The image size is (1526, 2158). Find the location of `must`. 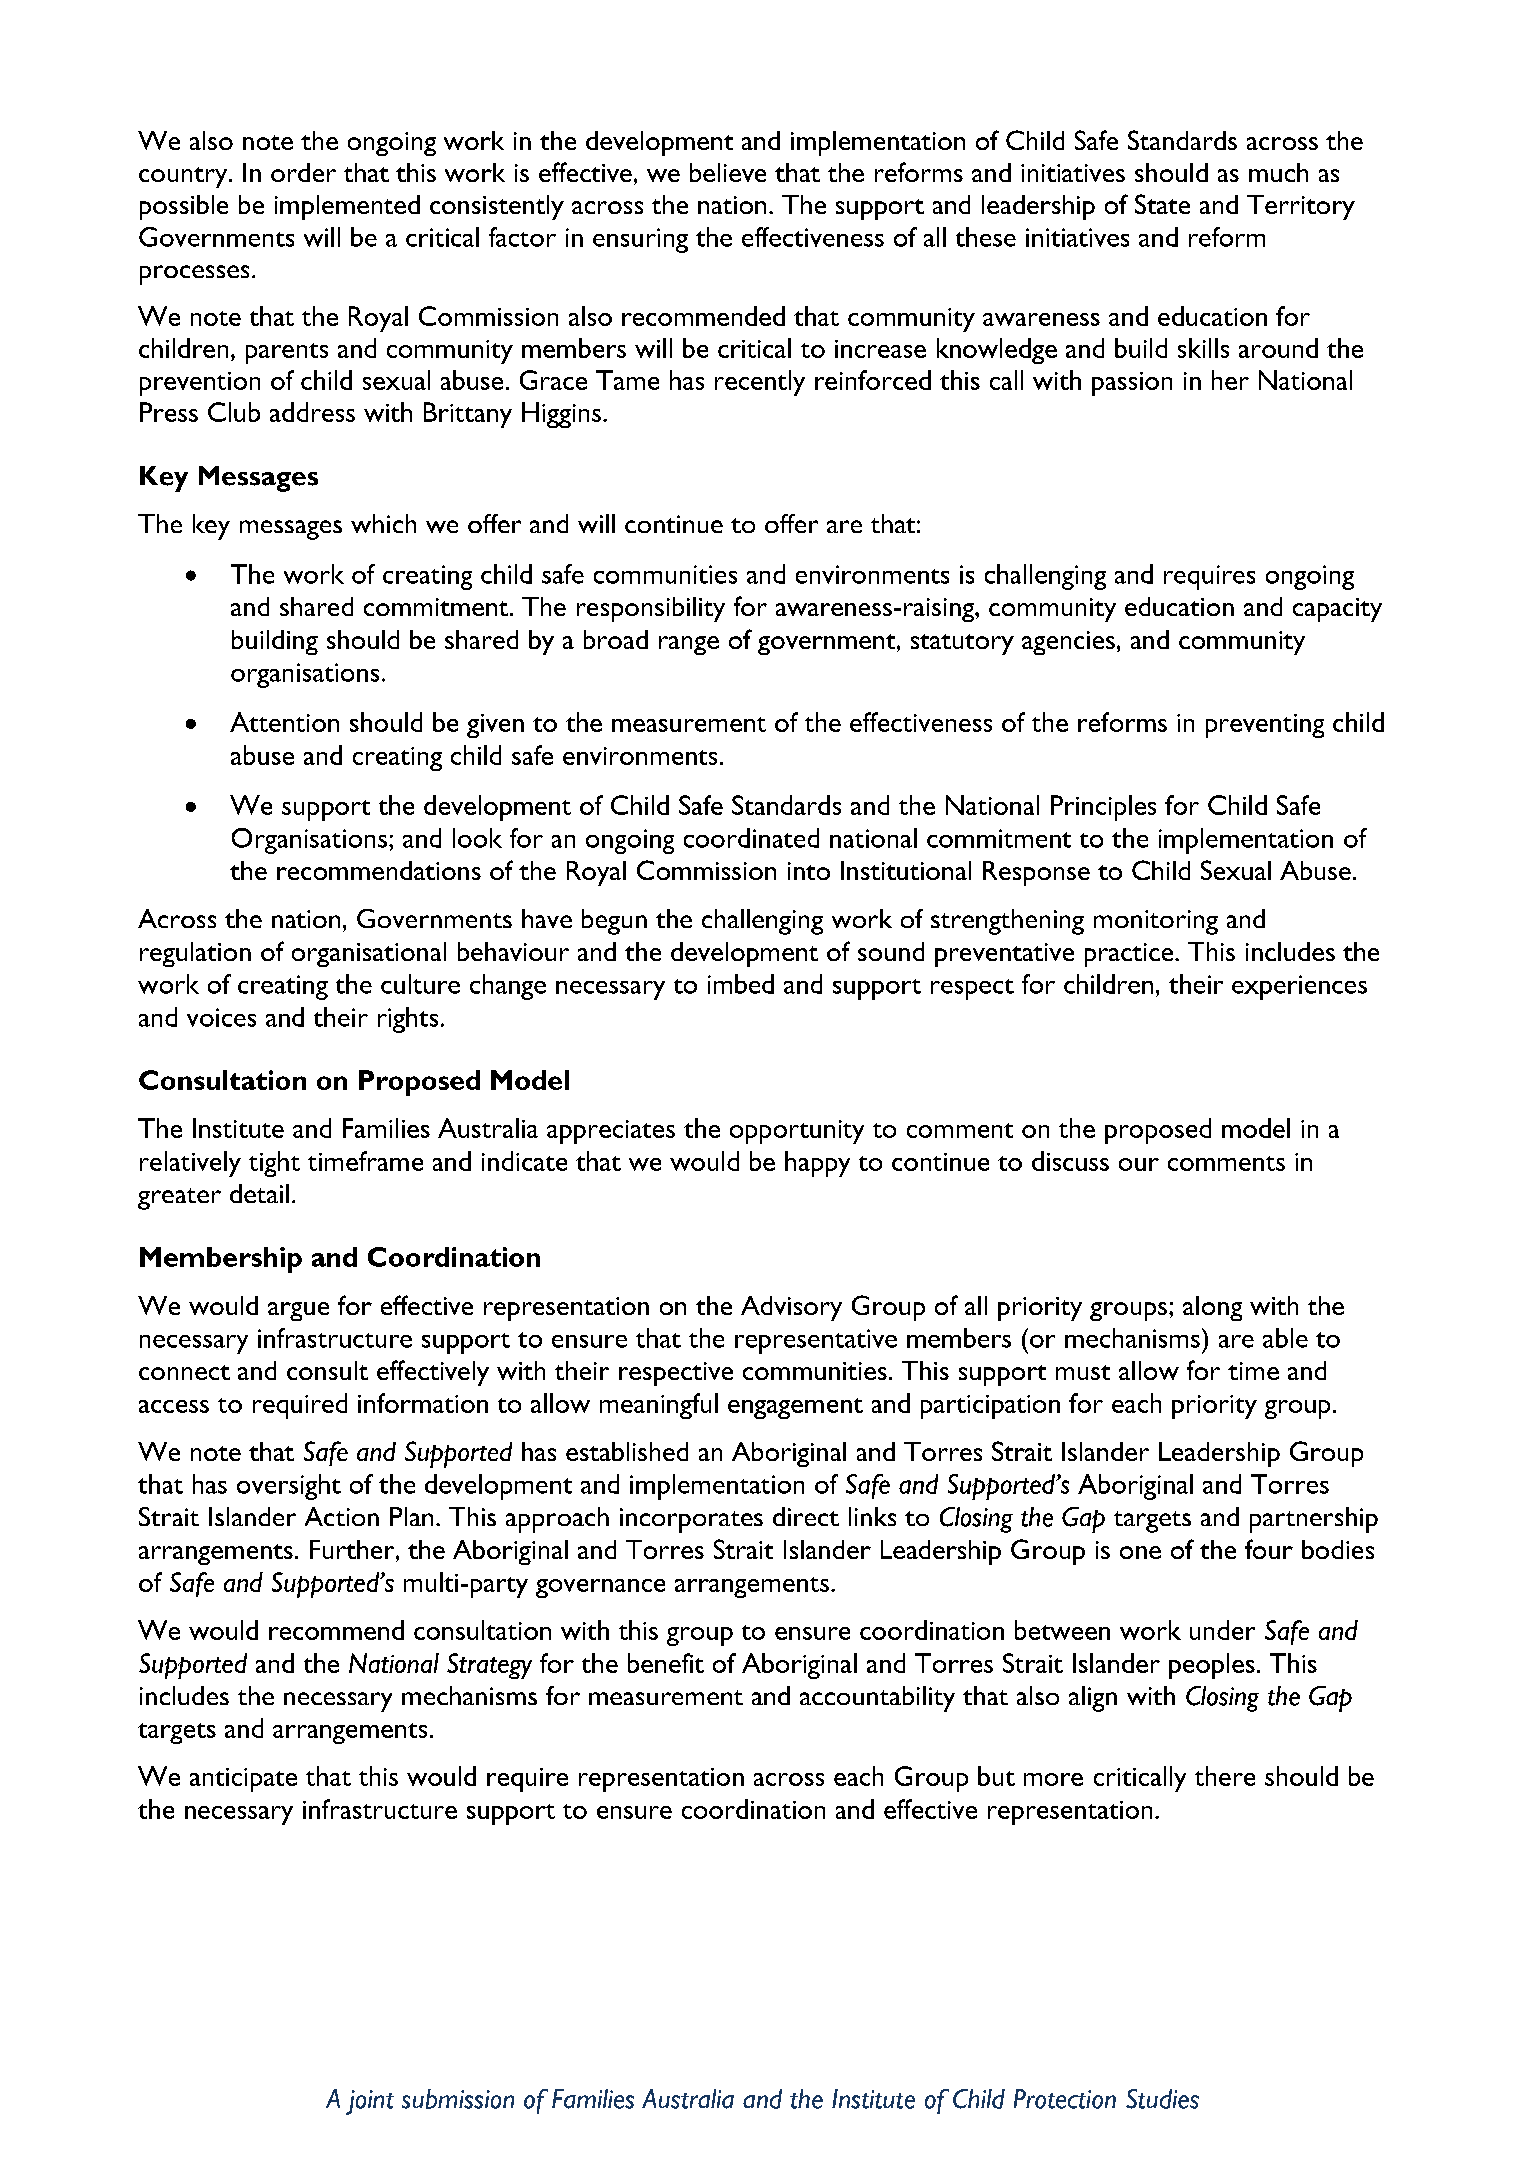

must is located at coordinates (1083, 1372).
